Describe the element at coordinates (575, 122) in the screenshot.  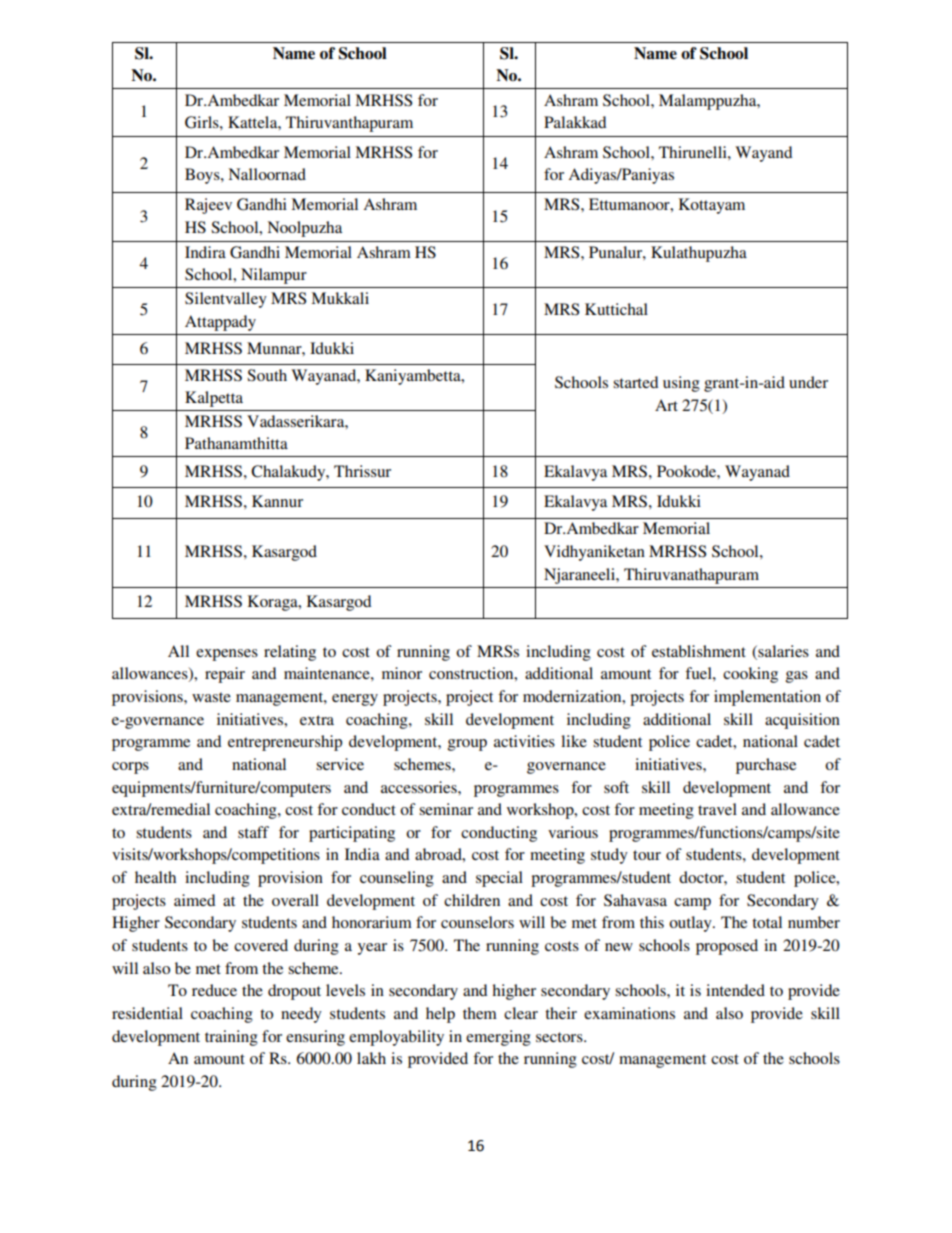
I see `Palakkad` at that location.
